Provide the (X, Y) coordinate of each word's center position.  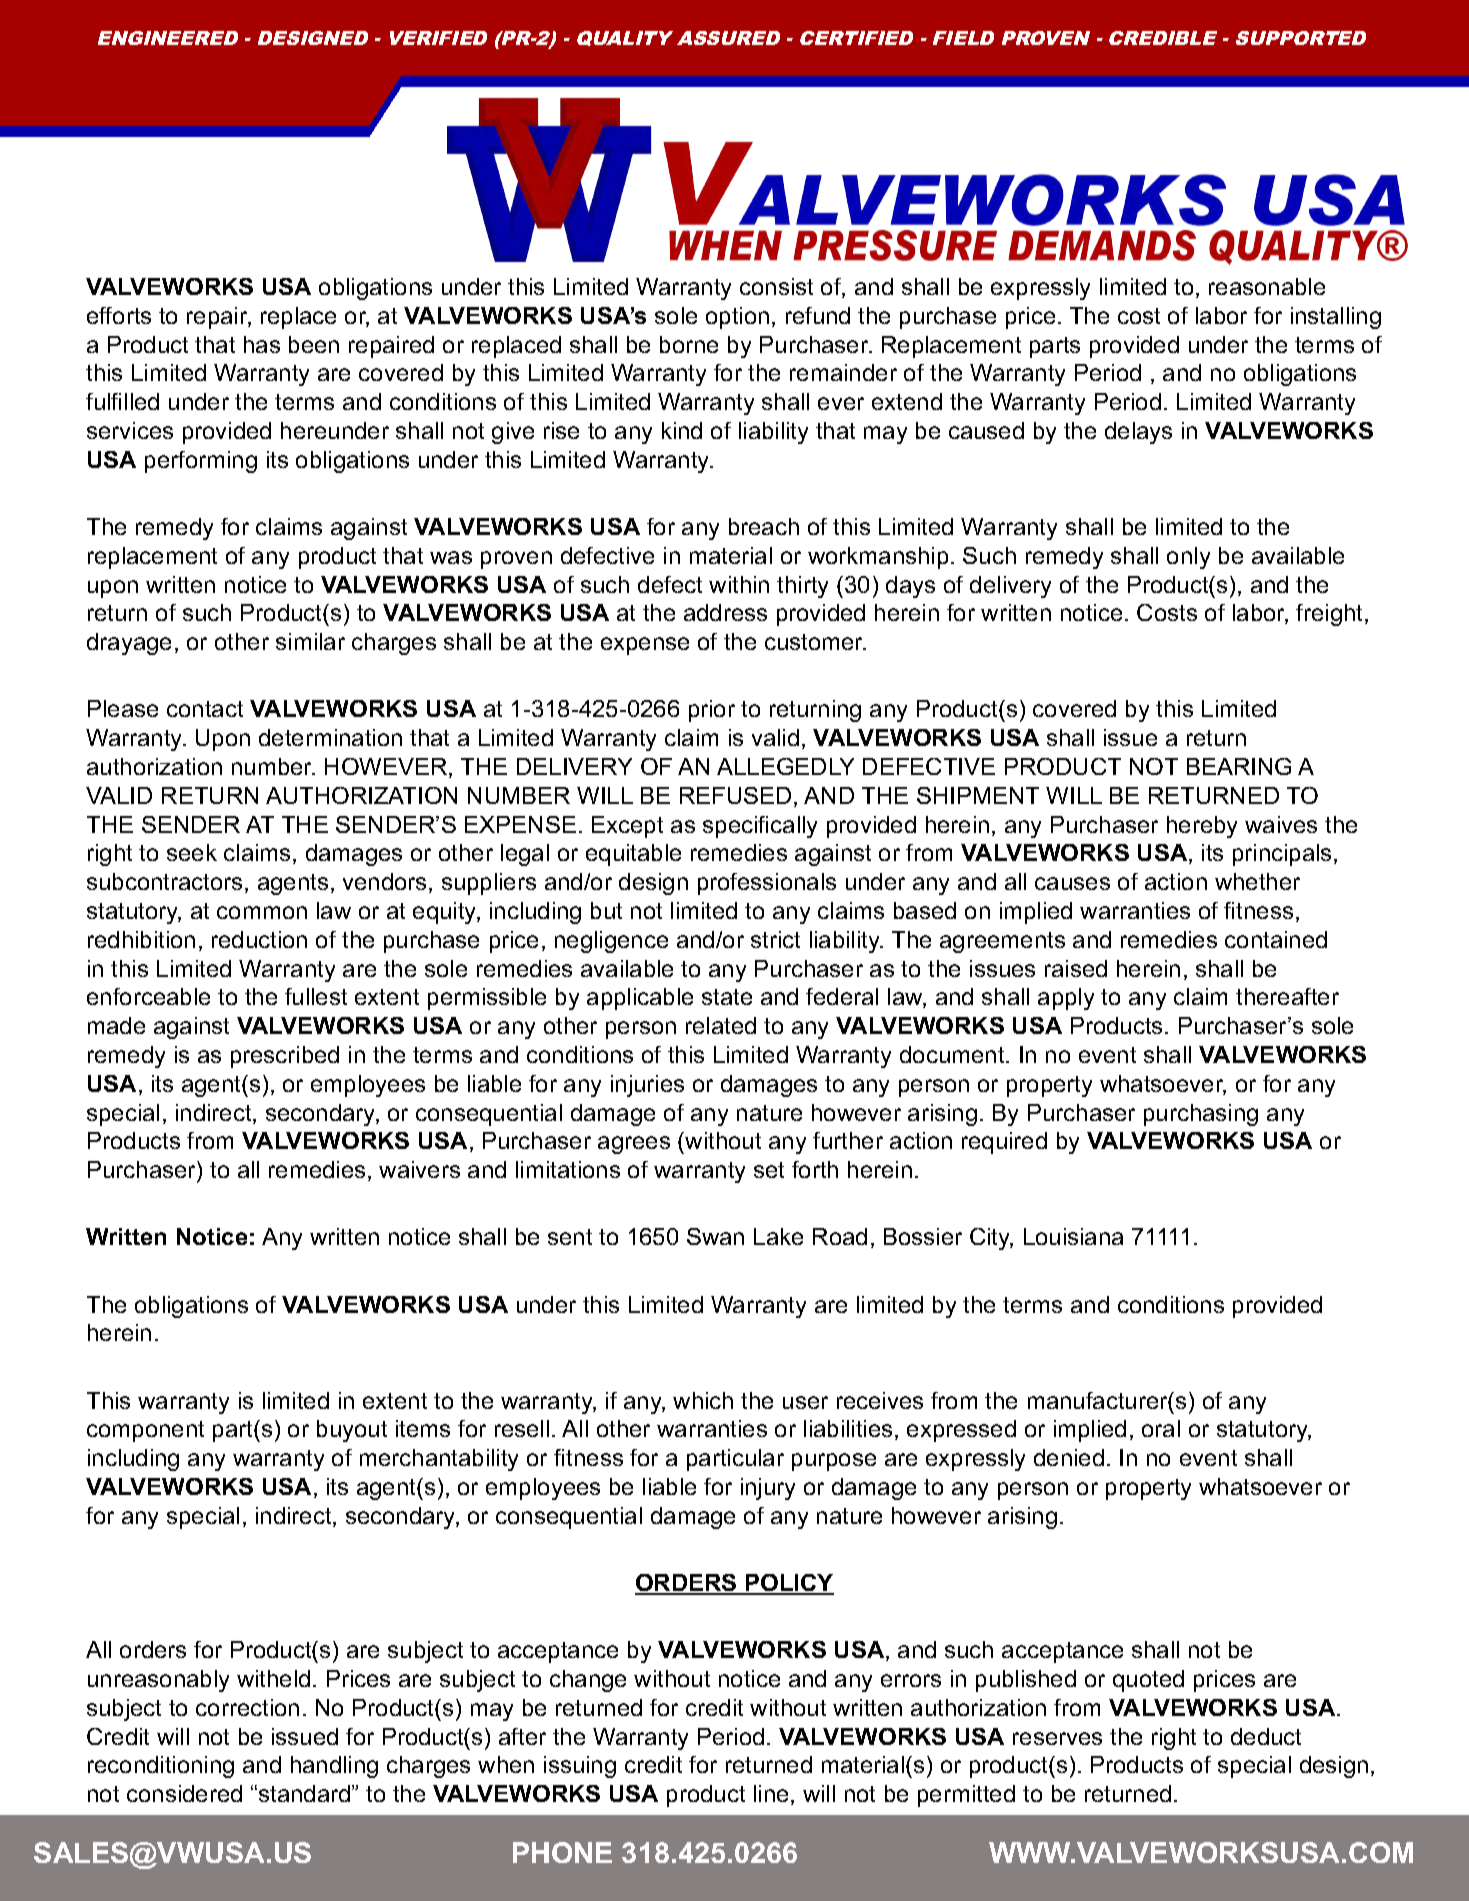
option (737, 318)
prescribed (285, 1057)
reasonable (1267, 286)
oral (1161, 1428)
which (703, 1400)
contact (205, 709)
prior (712, 711)
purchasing (1201, 1115)
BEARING (1239, 766)
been (314, 344)
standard (306, 1793)
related (721, 1025)
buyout (352, 1431)
